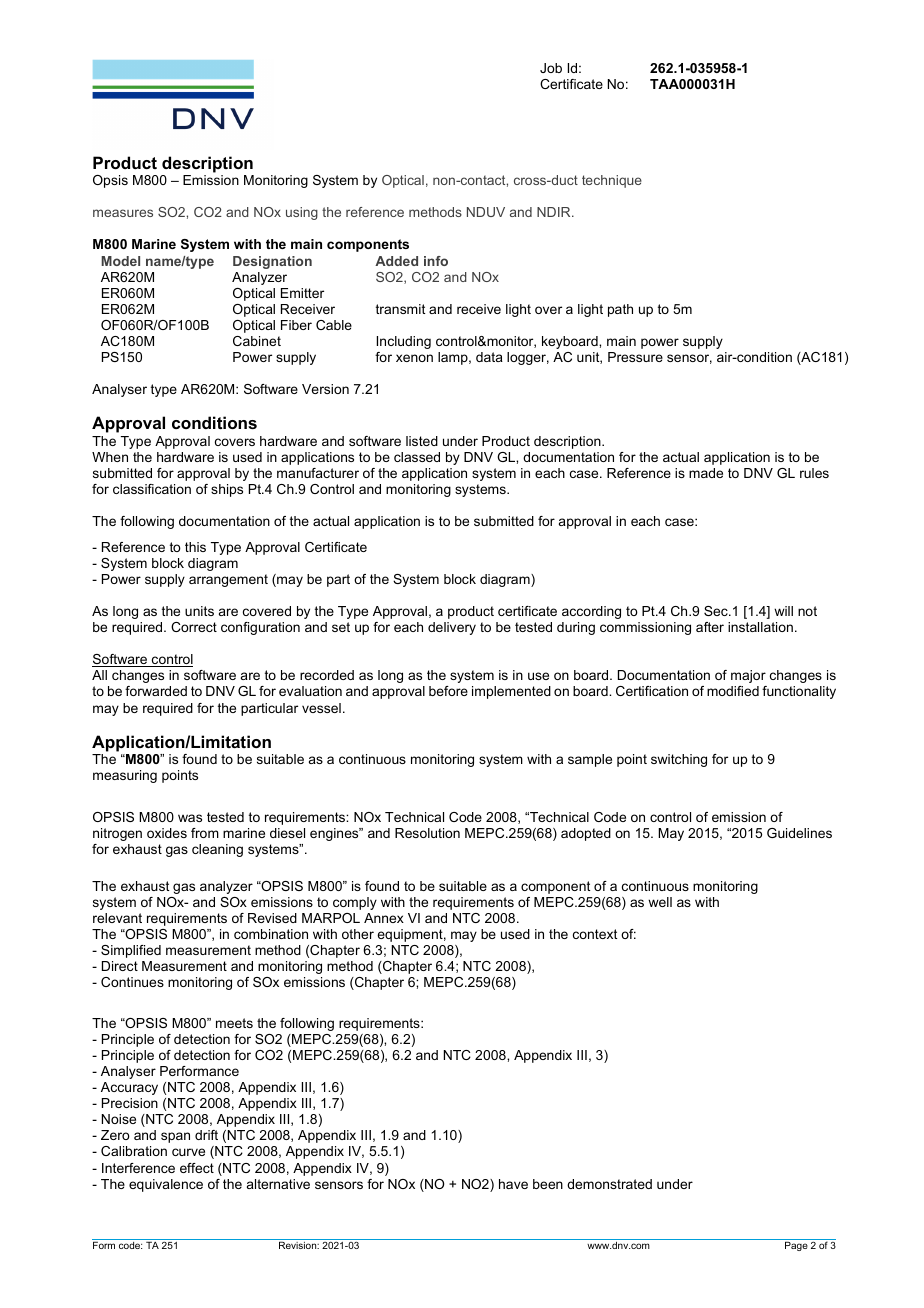 Image resolution: width=924 pixels, height=1308 pixels. Describe the element at coordinates (131, 951) in the screenshot. I see `Simplified` at that location.
